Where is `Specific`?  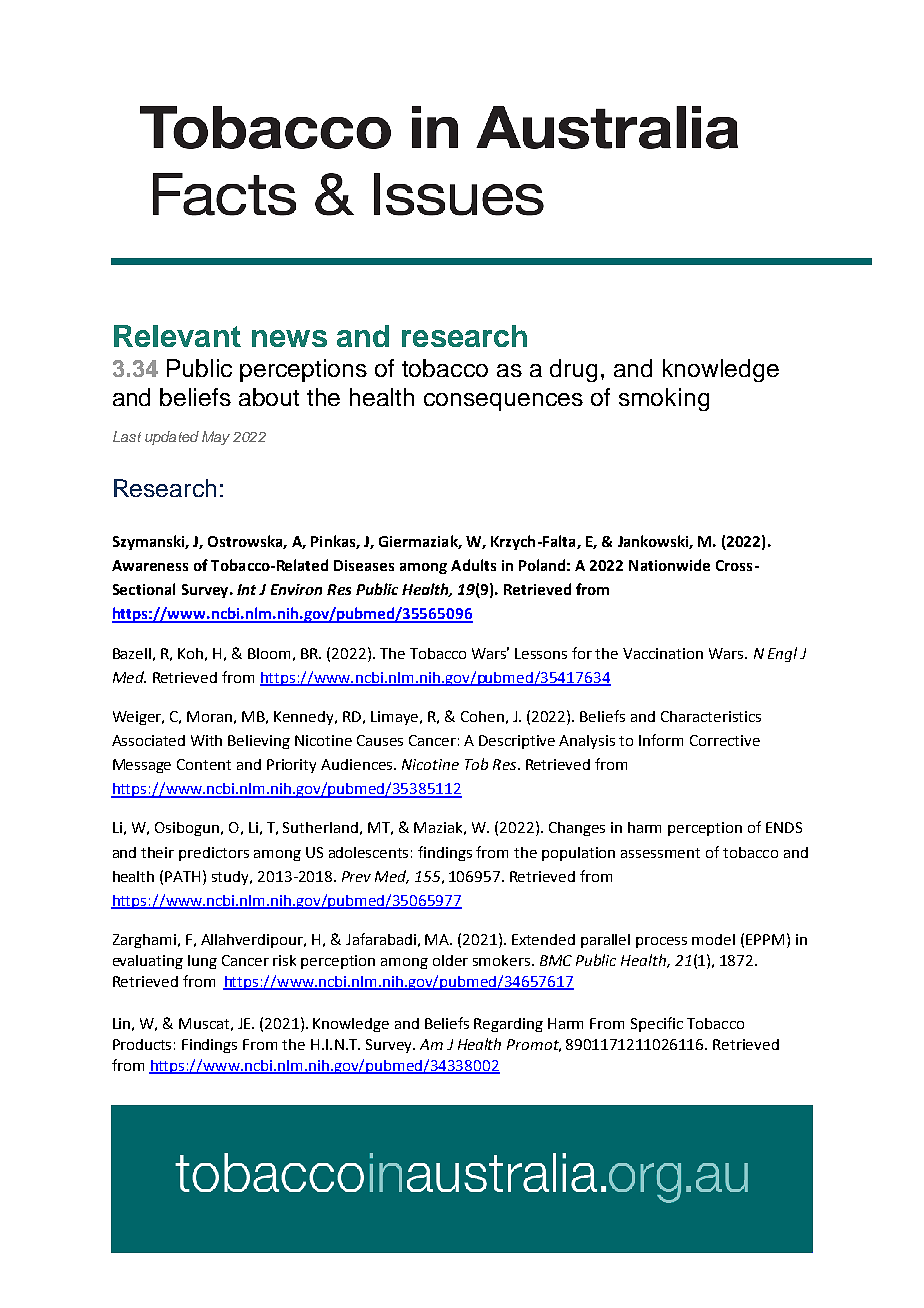 Specific is located at coordinates (657, 1024).
